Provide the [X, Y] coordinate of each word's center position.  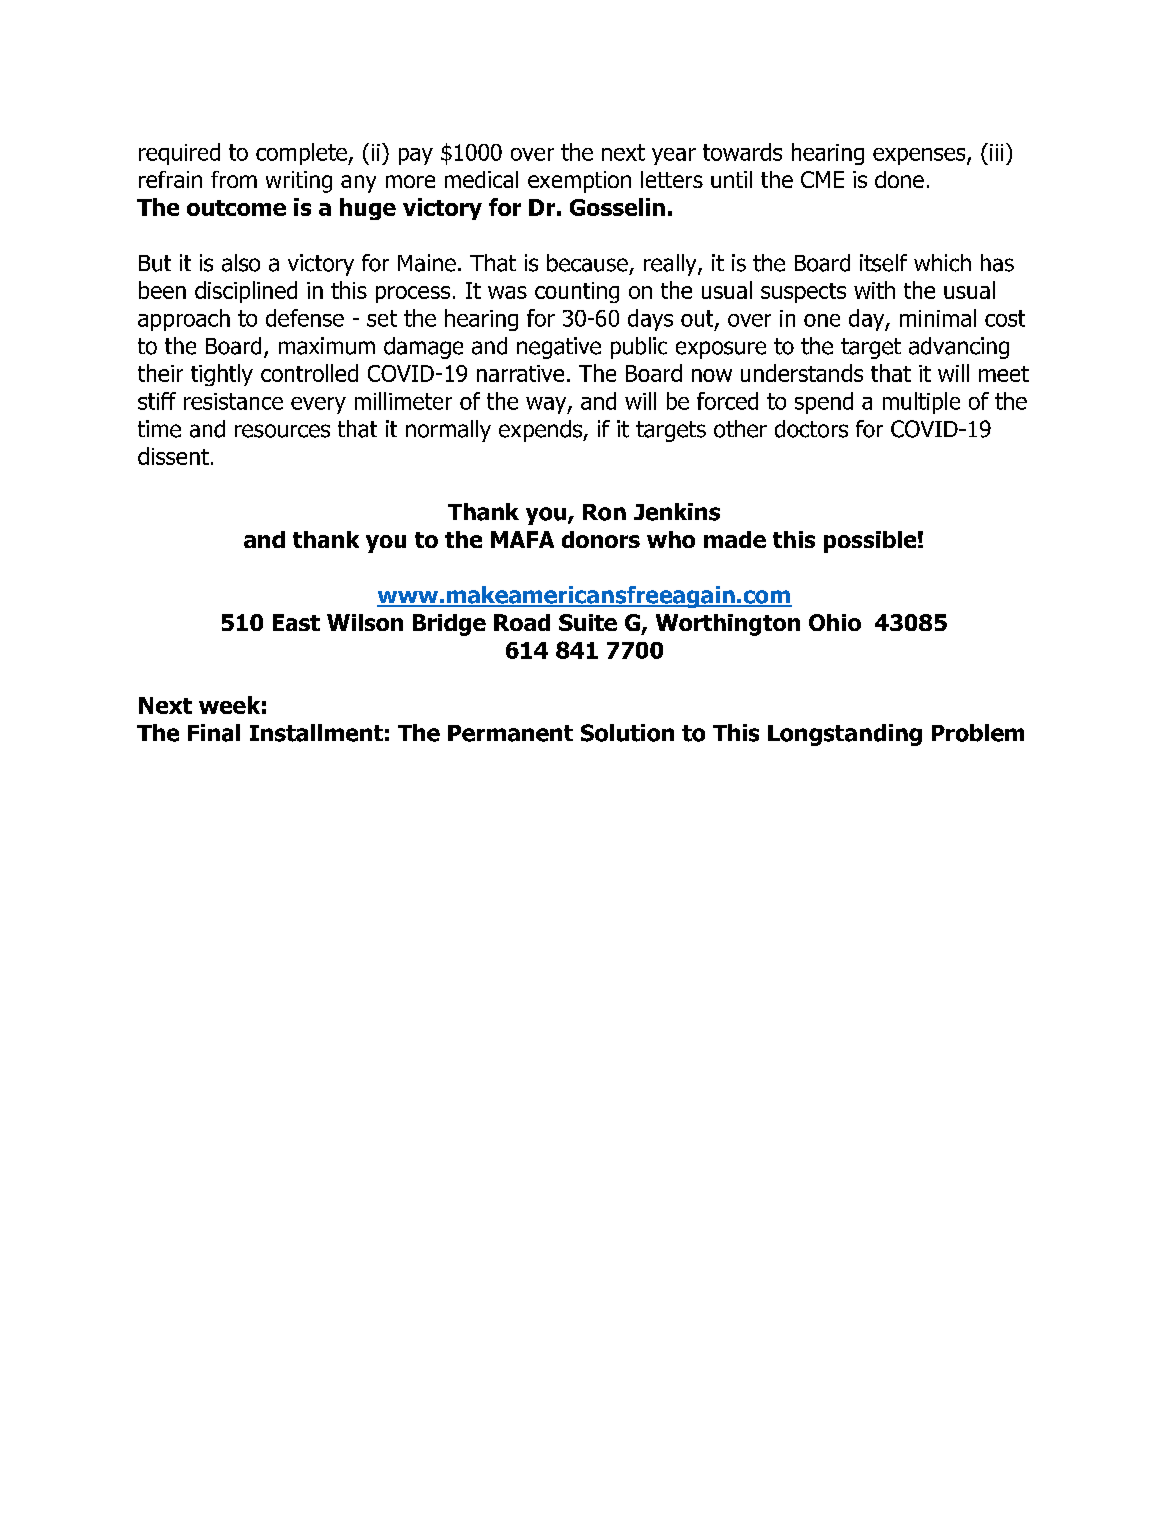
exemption [579, 182]
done [899, 179]
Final [214, 733]
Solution [627, 733]
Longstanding [845, 735]
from [234, 179]
